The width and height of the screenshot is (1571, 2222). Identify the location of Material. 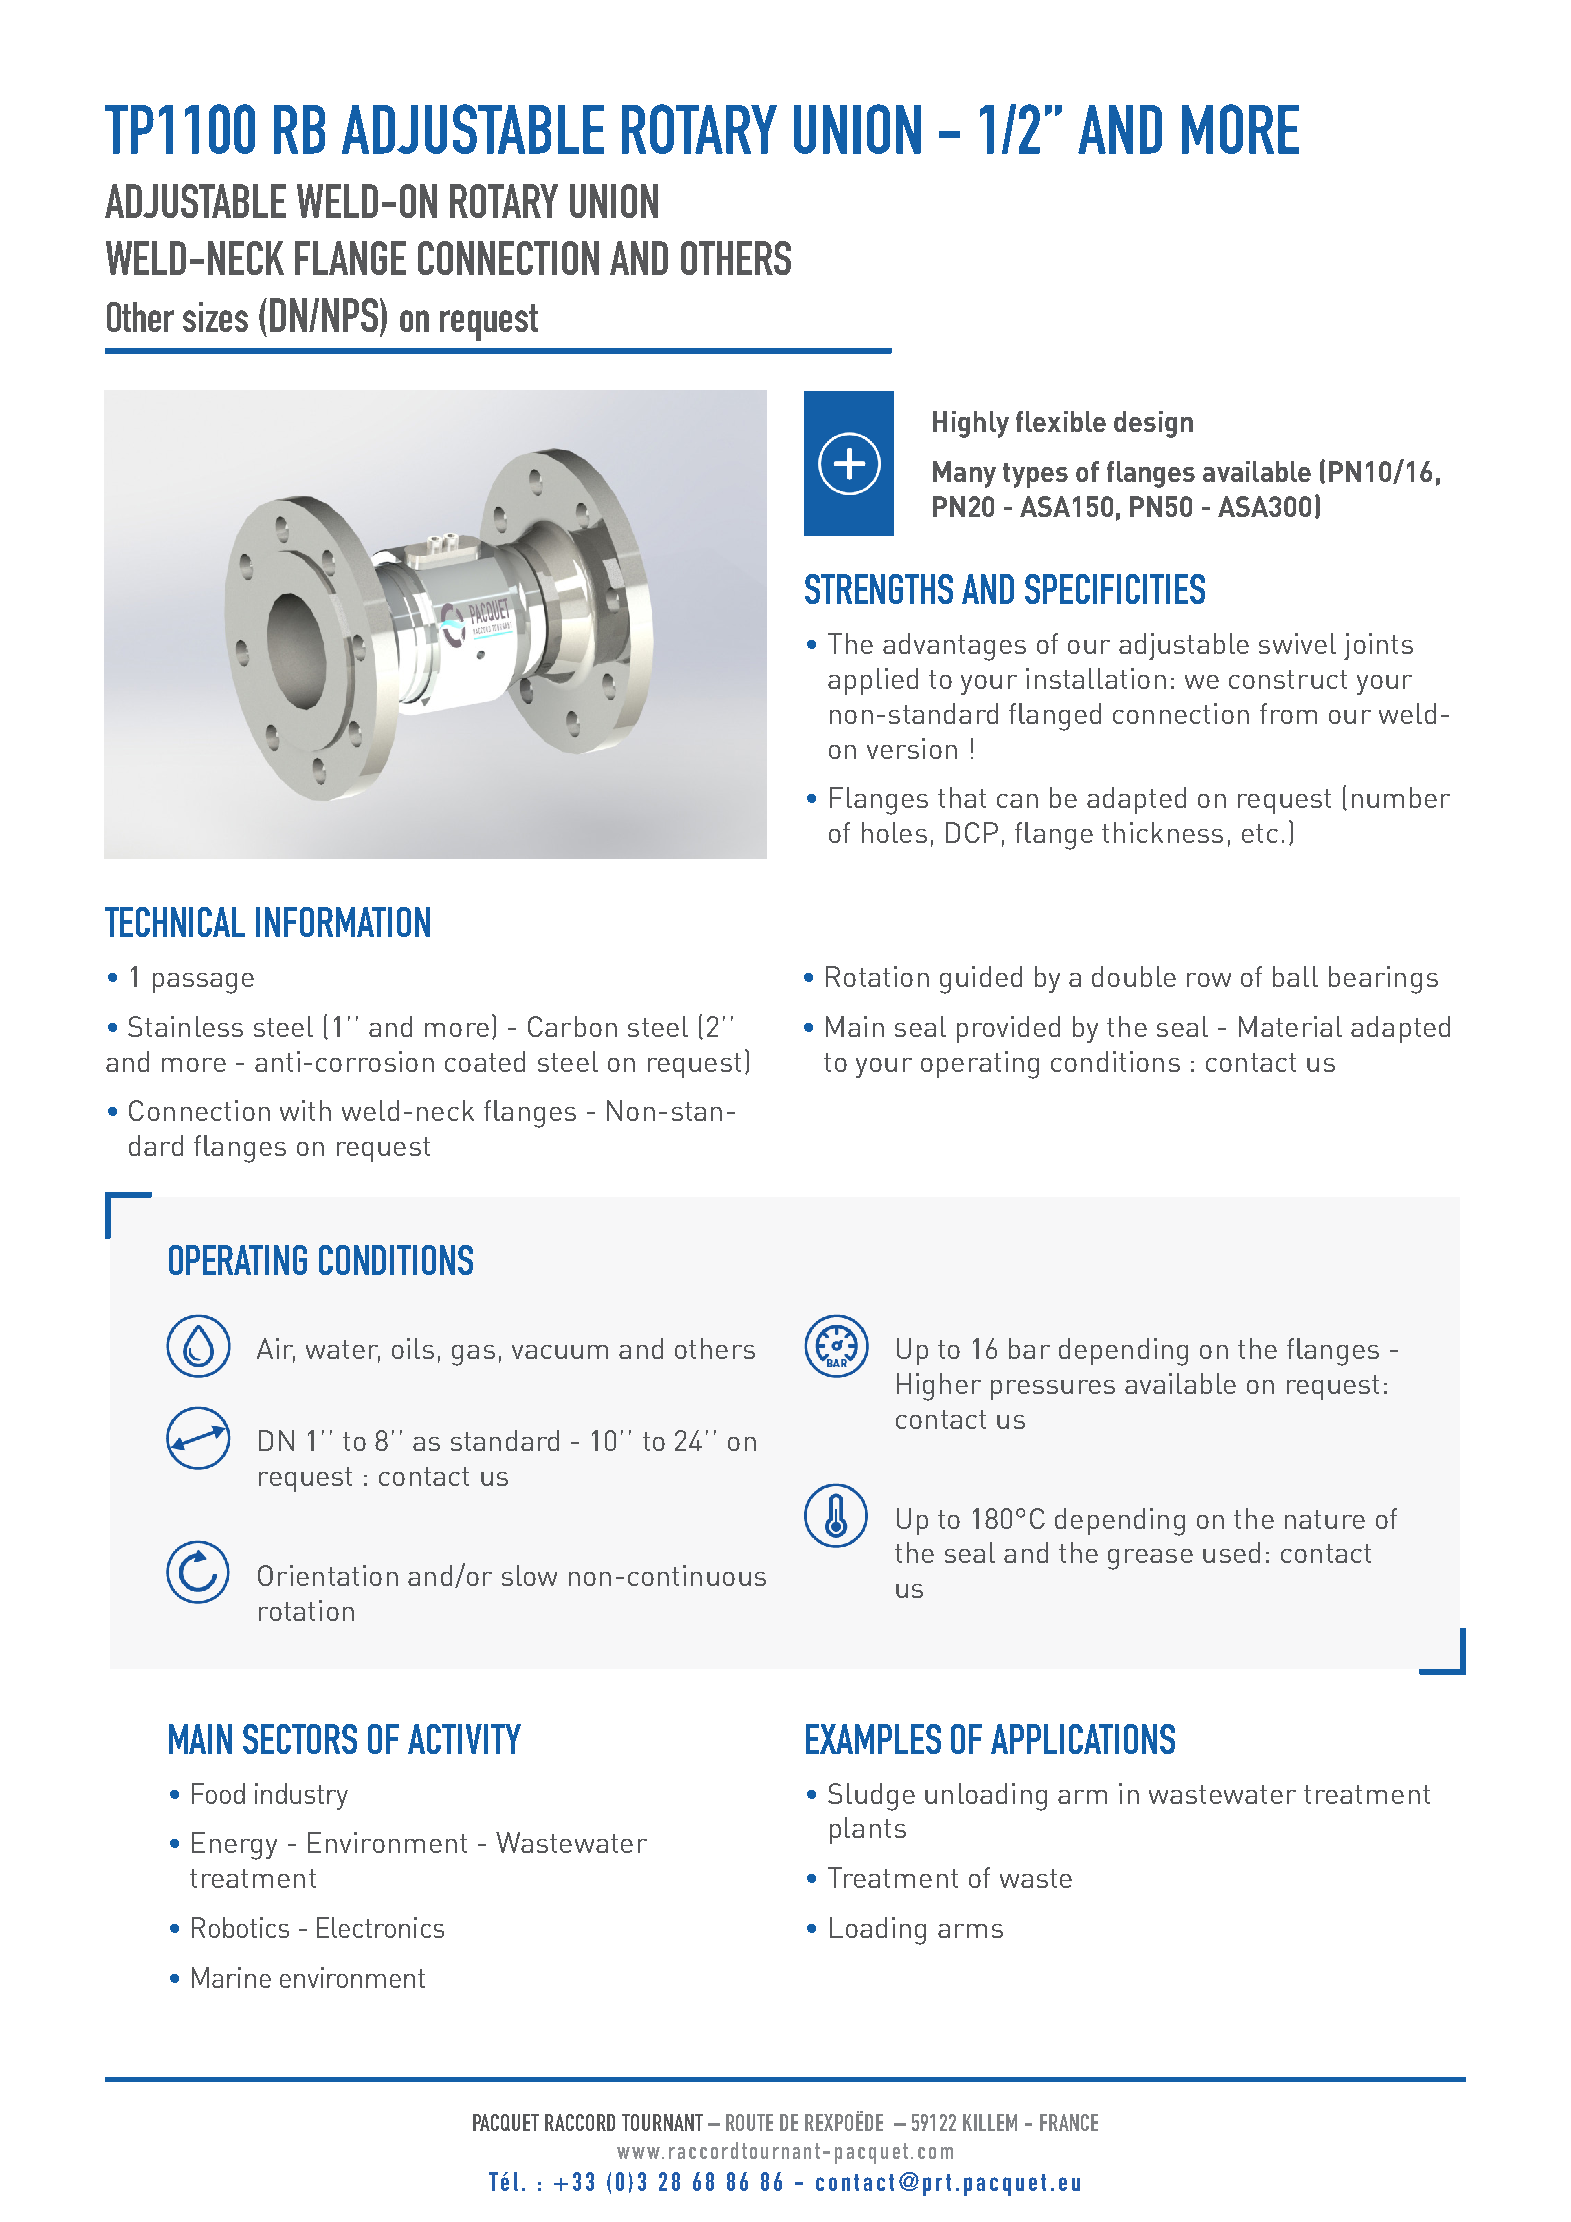
(1290, 1026).
